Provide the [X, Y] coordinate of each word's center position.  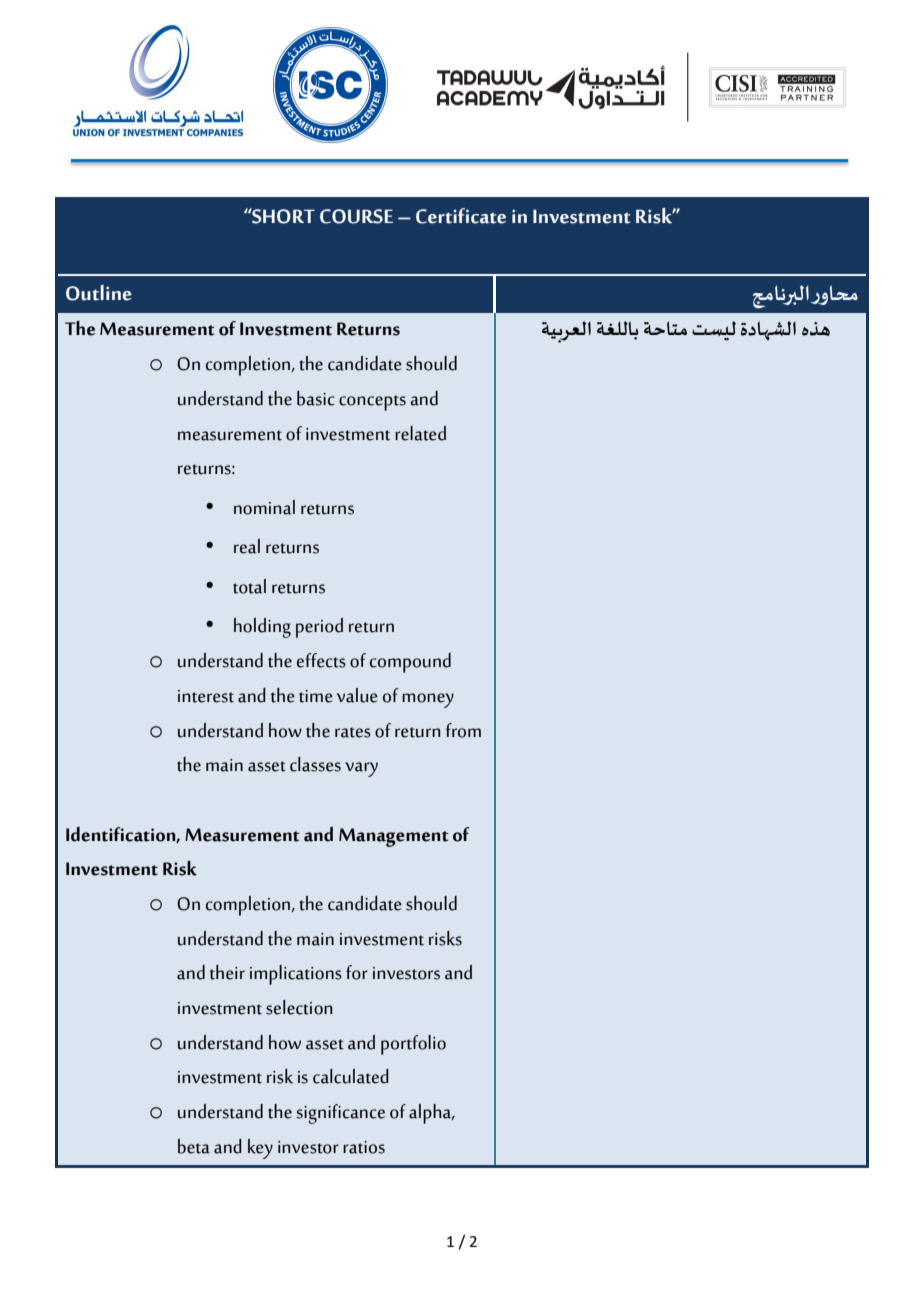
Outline [99, 293]
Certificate [461, 216]
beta [194, 1146]
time [316, 696]
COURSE [356, 216]
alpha [431, 1114]
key [260, 1149]
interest [206, 696]
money [428, 700]
